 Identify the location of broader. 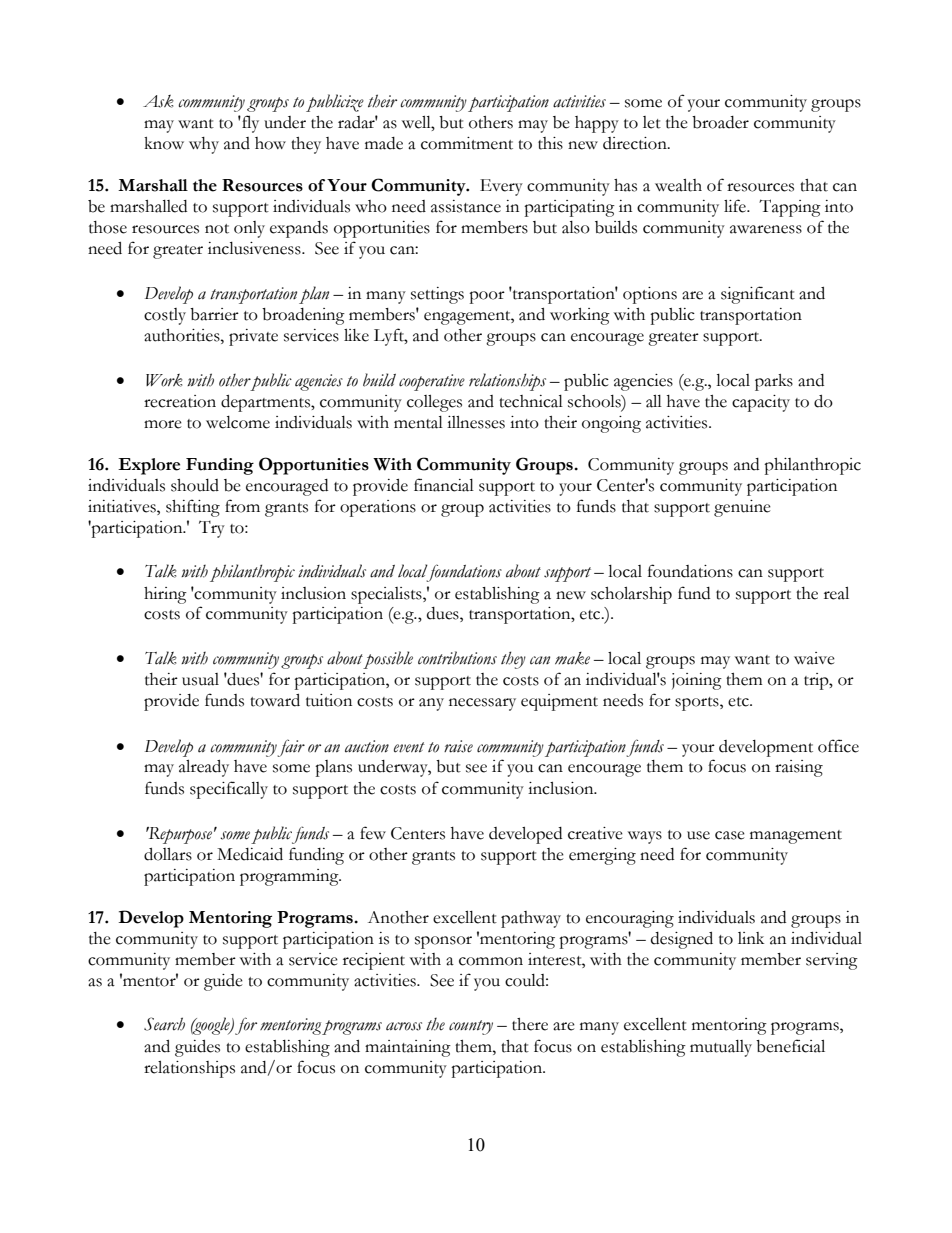
(720, 122).
